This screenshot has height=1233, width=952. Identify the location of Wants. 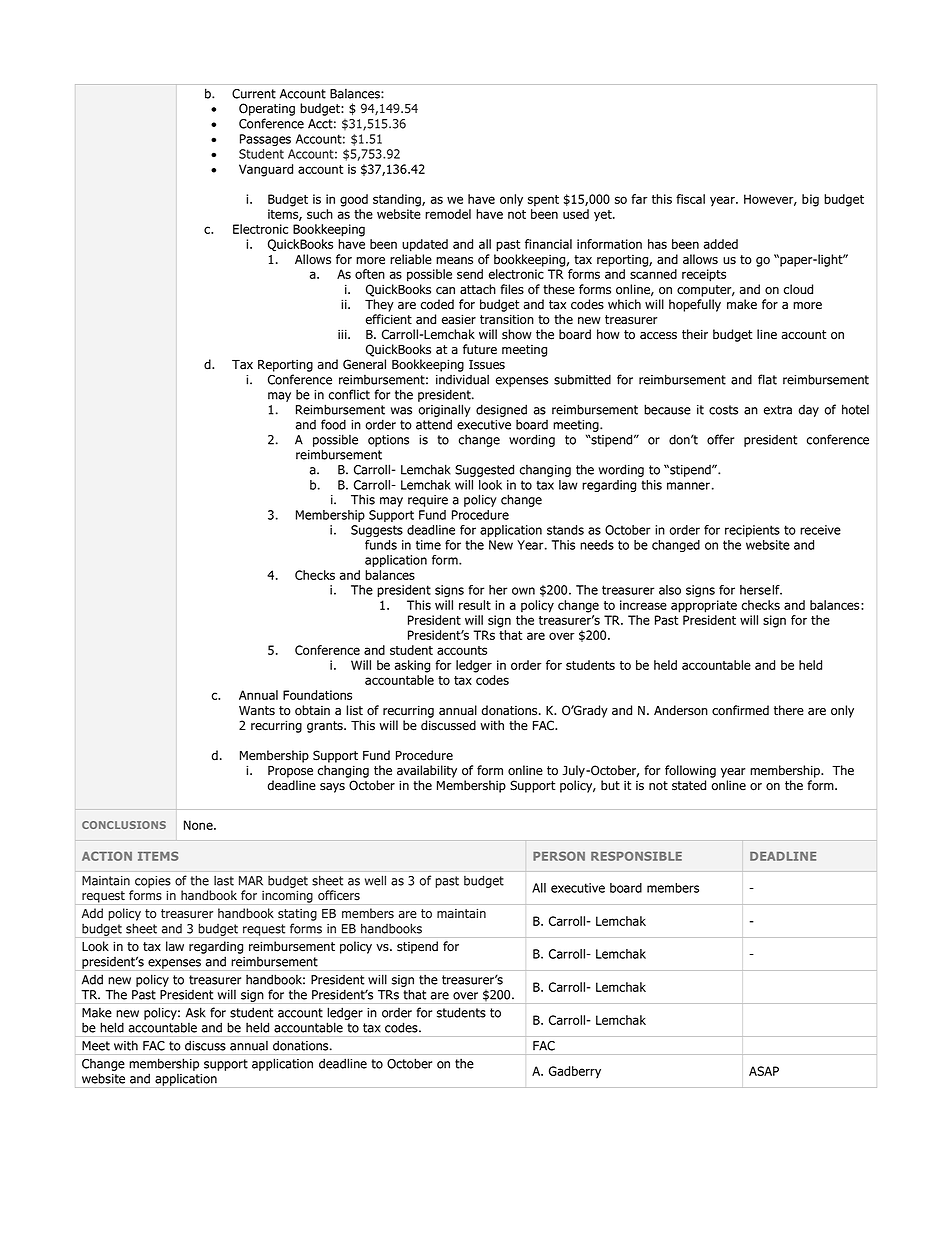
(257, 711).
